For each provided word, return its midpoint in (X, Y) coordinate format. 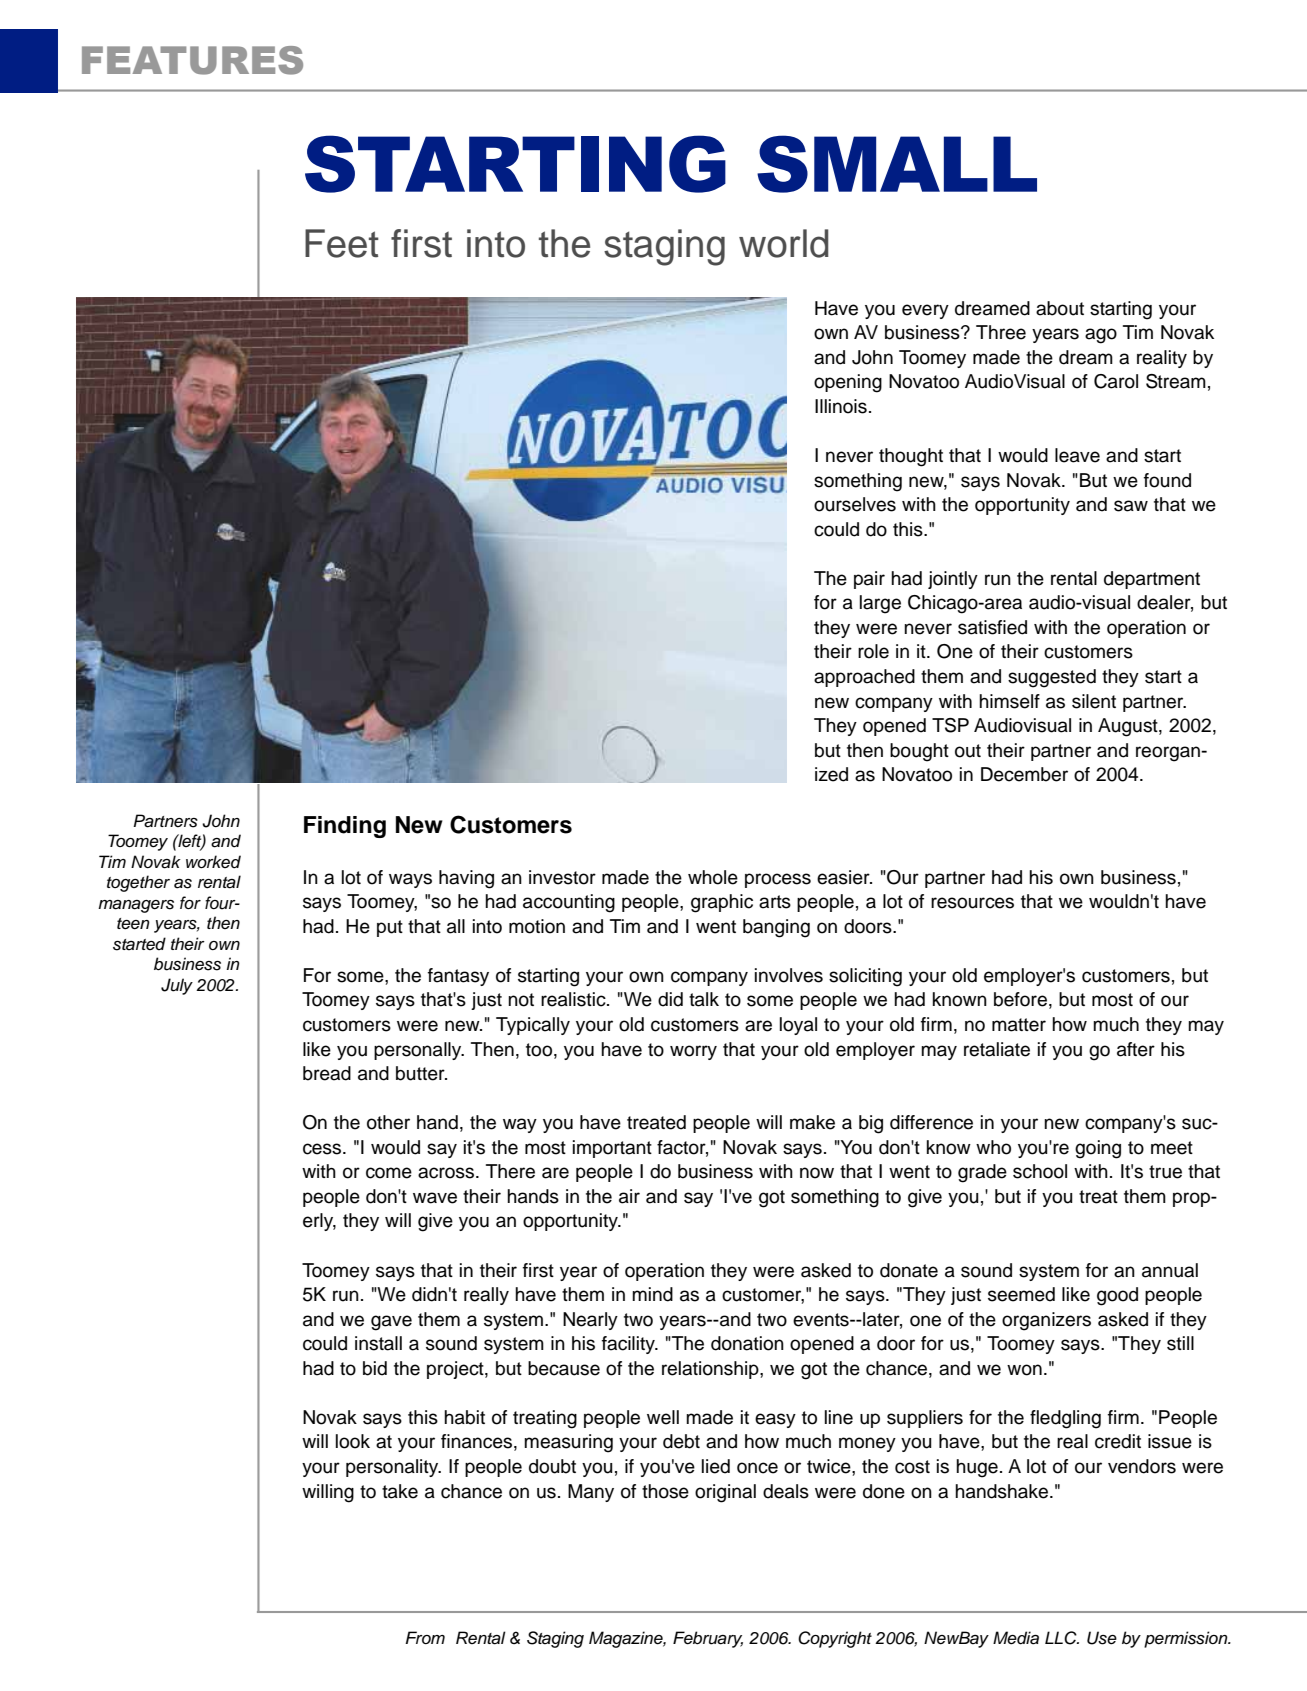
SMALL (897, 164)
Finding (345, 827)
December (1024, 774)
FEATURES (192, 60)
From (425, 1637)
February (708, 1639)
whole (713, 877)
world (784, 243)
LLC (1062, 1638)
